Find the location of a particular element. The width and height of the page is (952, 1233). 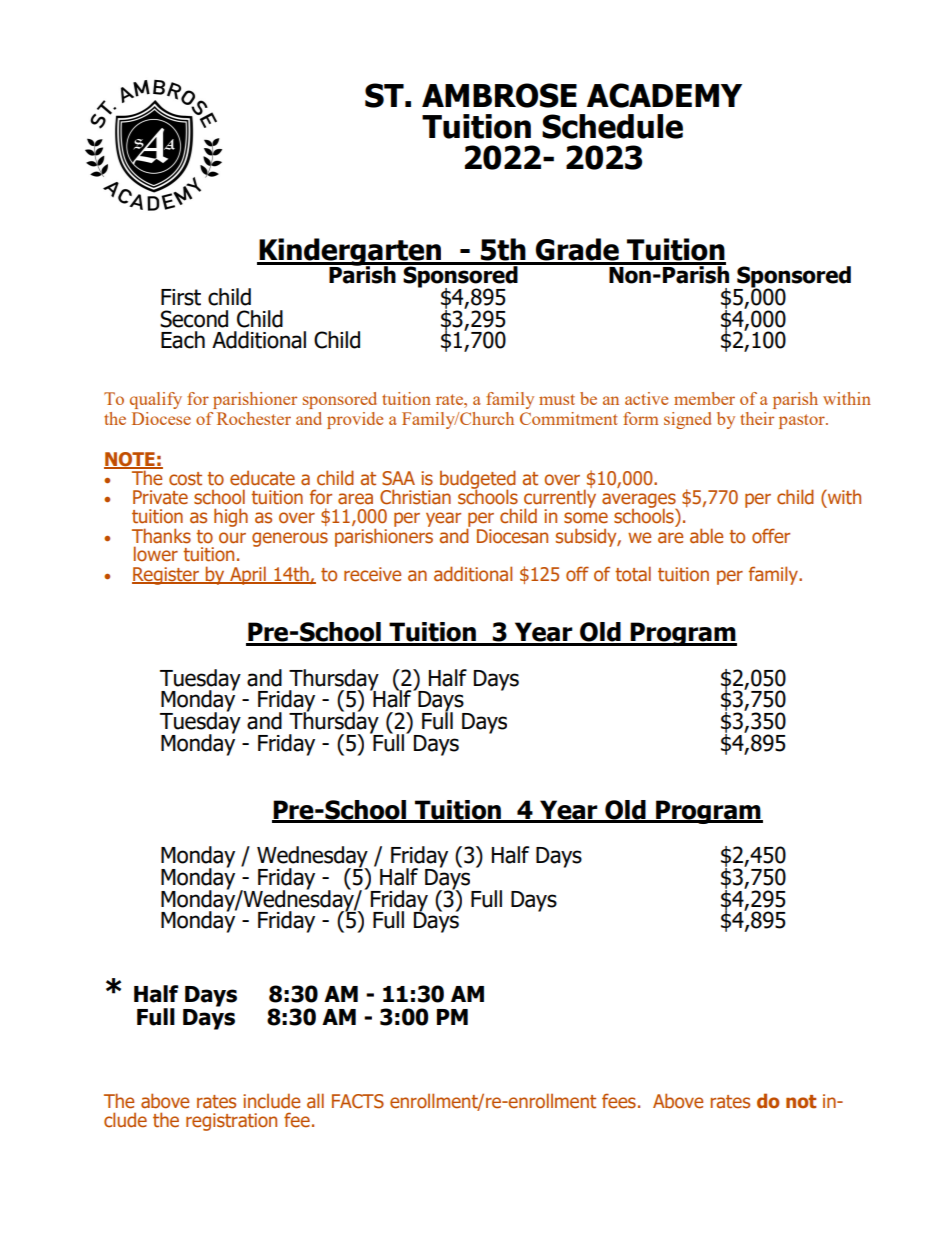

Kindergarten is located at coordinates (350, 253).
